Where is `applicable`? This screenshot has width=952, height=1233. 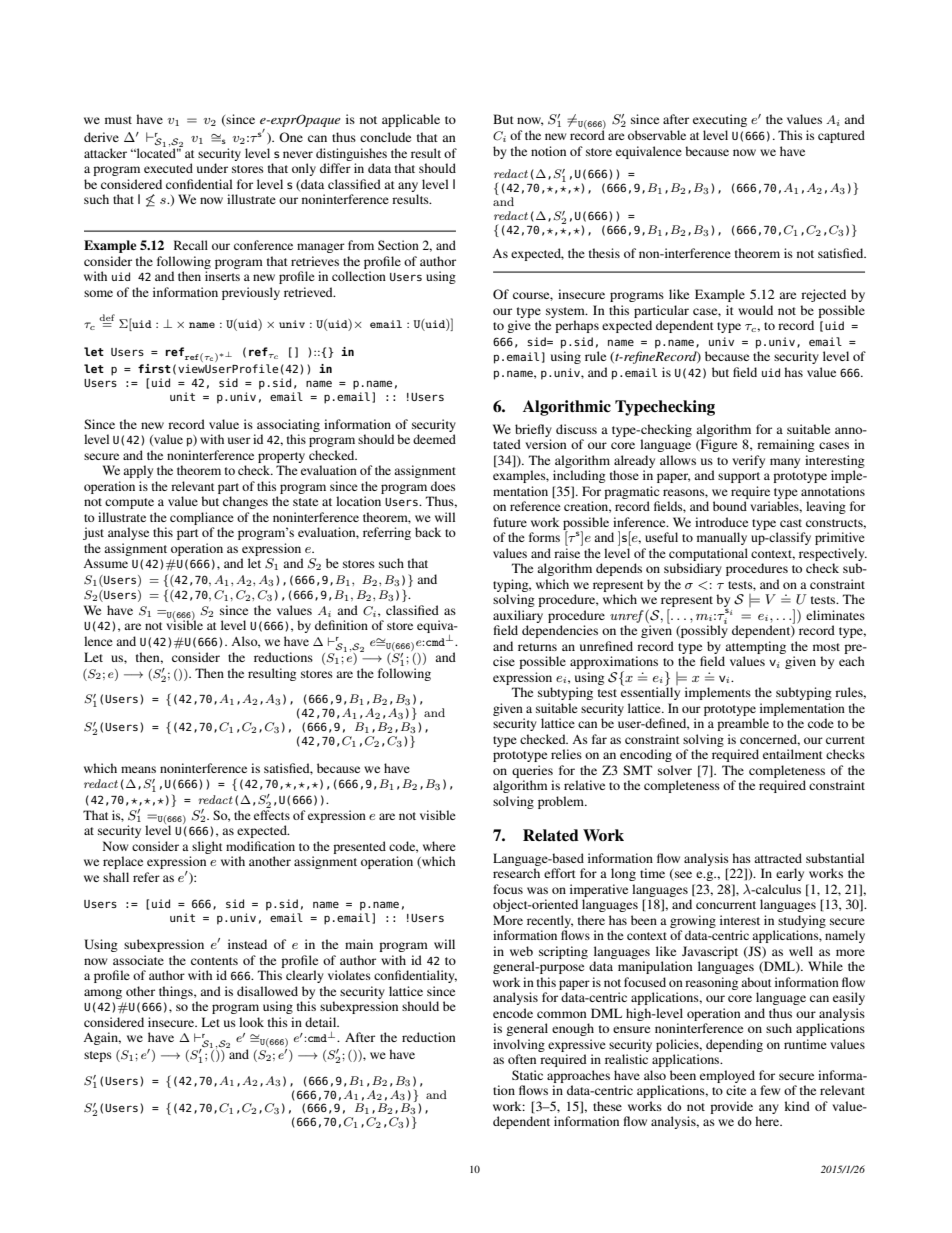 applicable is located at coordinates (411, 120).
